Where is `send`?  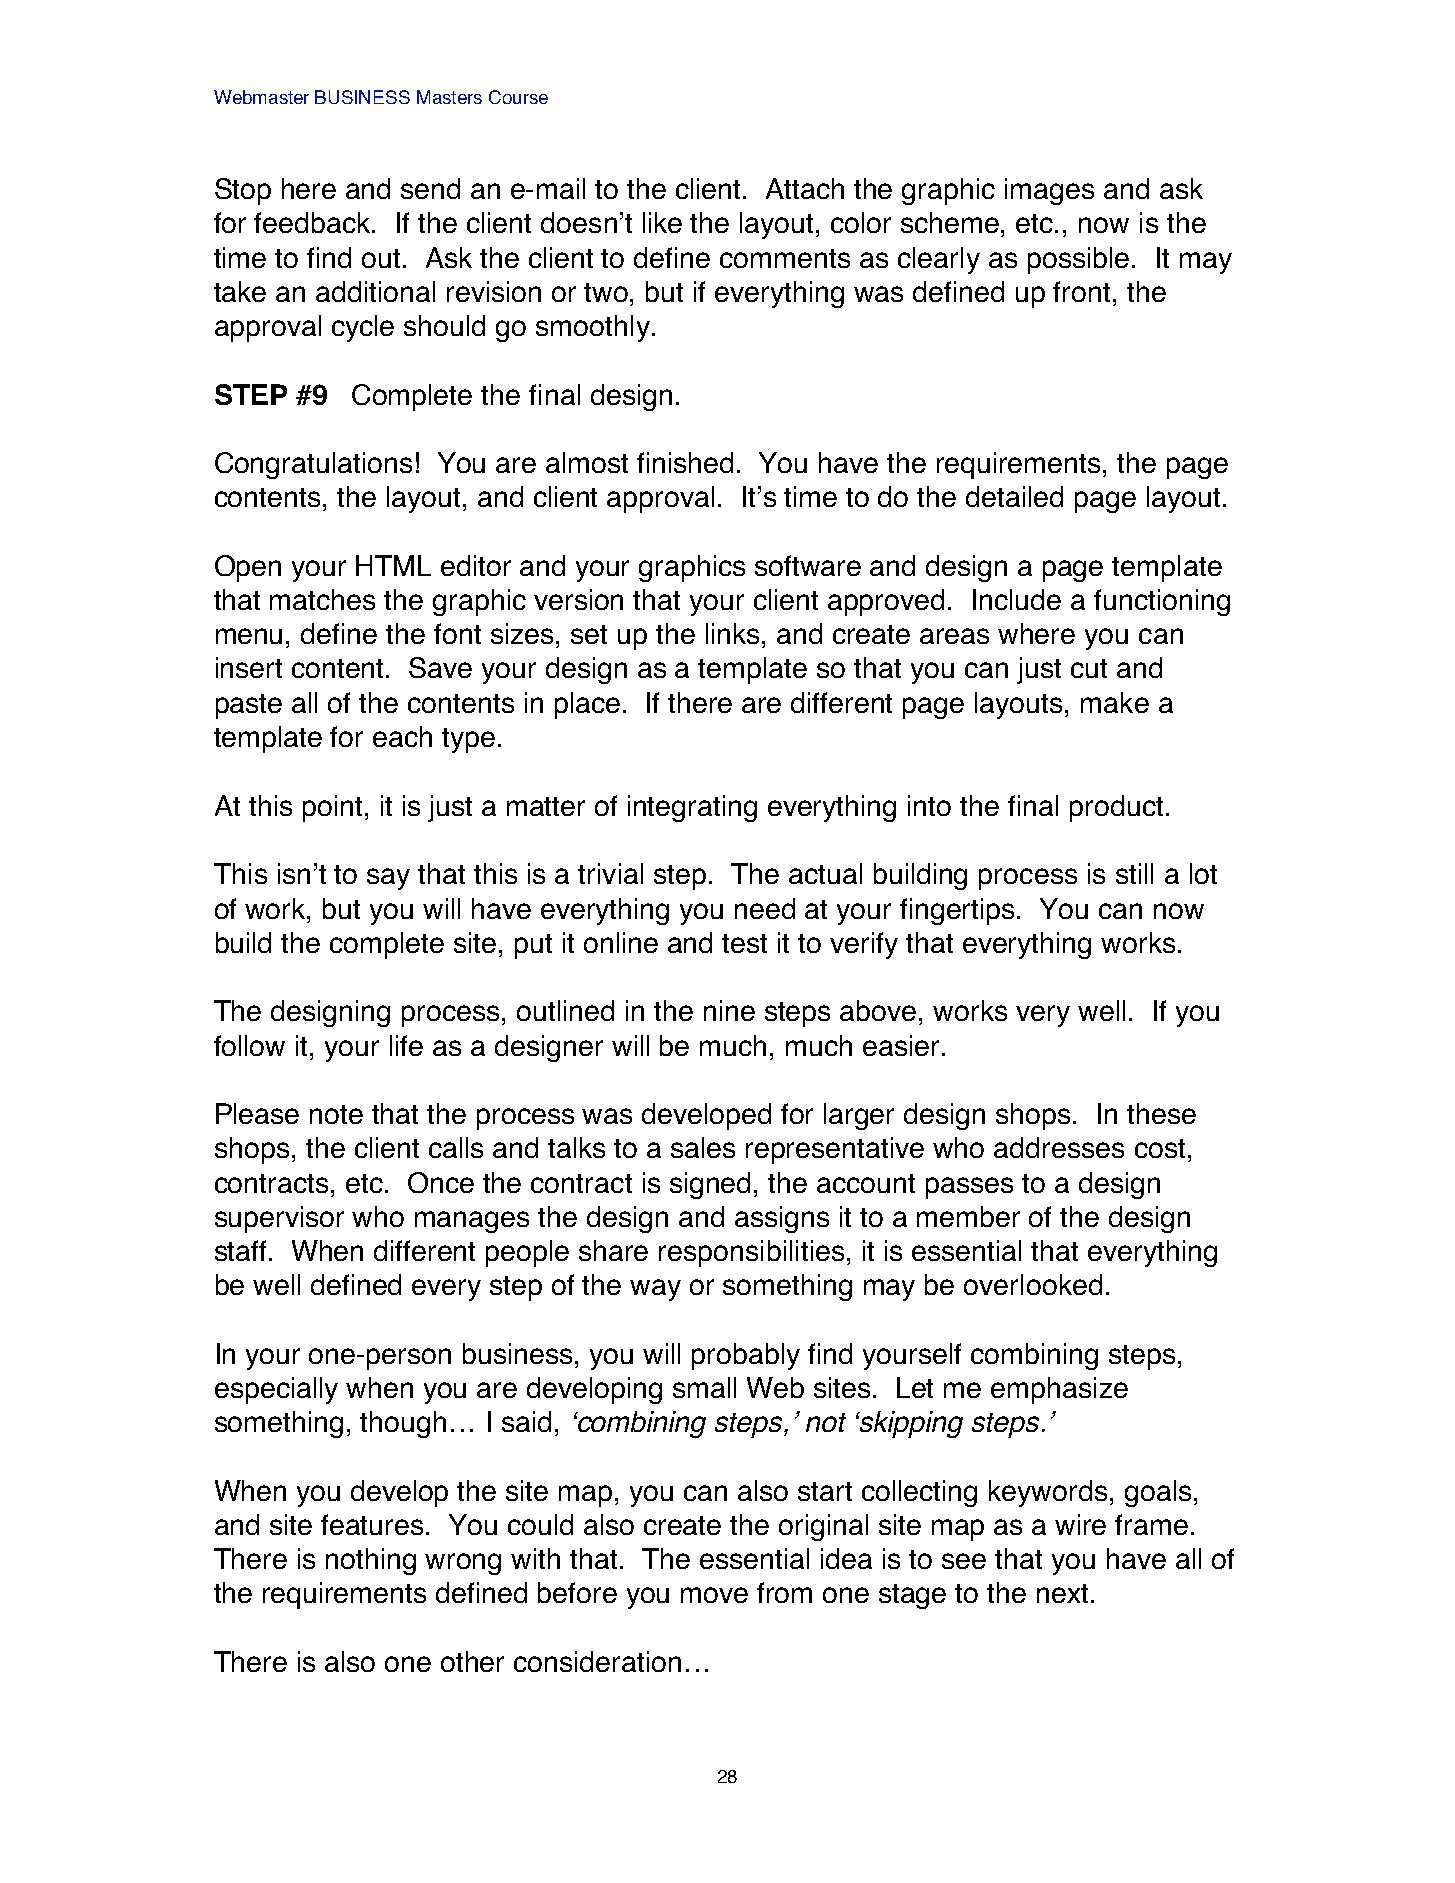
send is located at coordinates (430, 188).
